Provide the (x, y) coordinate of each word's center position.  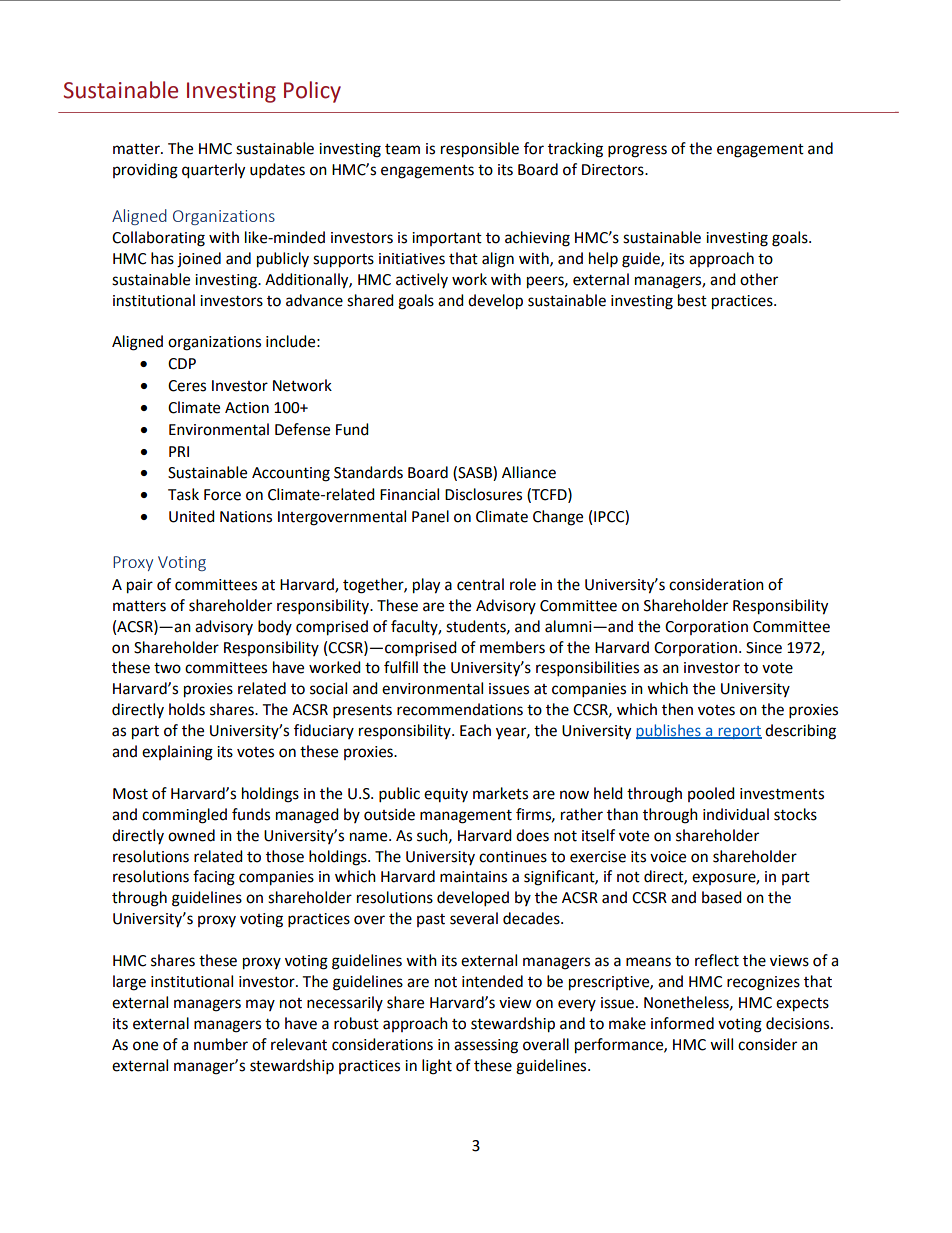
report (739, 732)
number (221, 1044)
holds (187, 709)
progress (637, 151)
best (692, 300)
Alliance (529, 472)
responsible (480, 150)
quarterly (213, 171)
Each (475, 730)
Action (247, 408)
